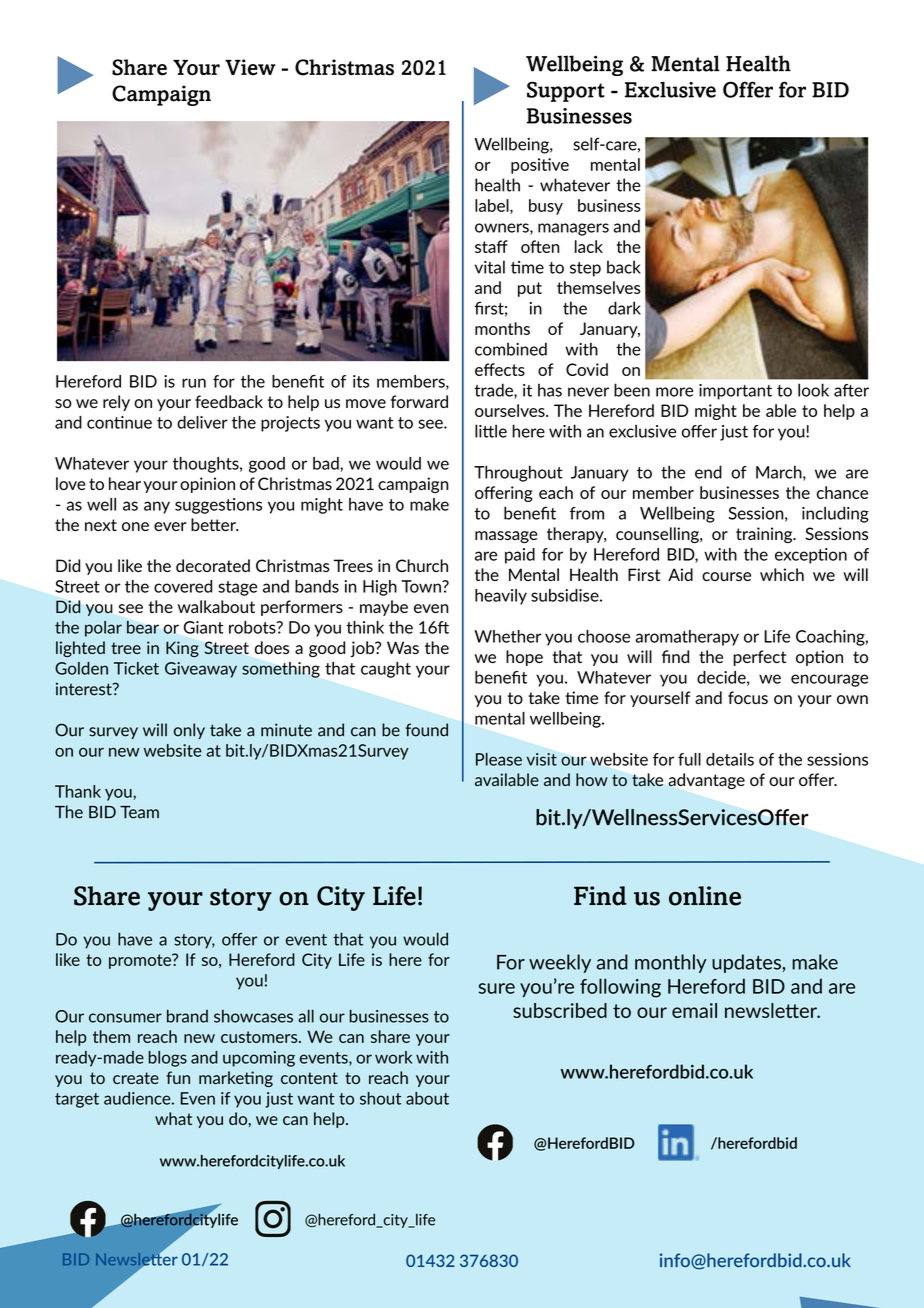 The image size is (924, 1308). I want to click on found, so click(427, 730).
